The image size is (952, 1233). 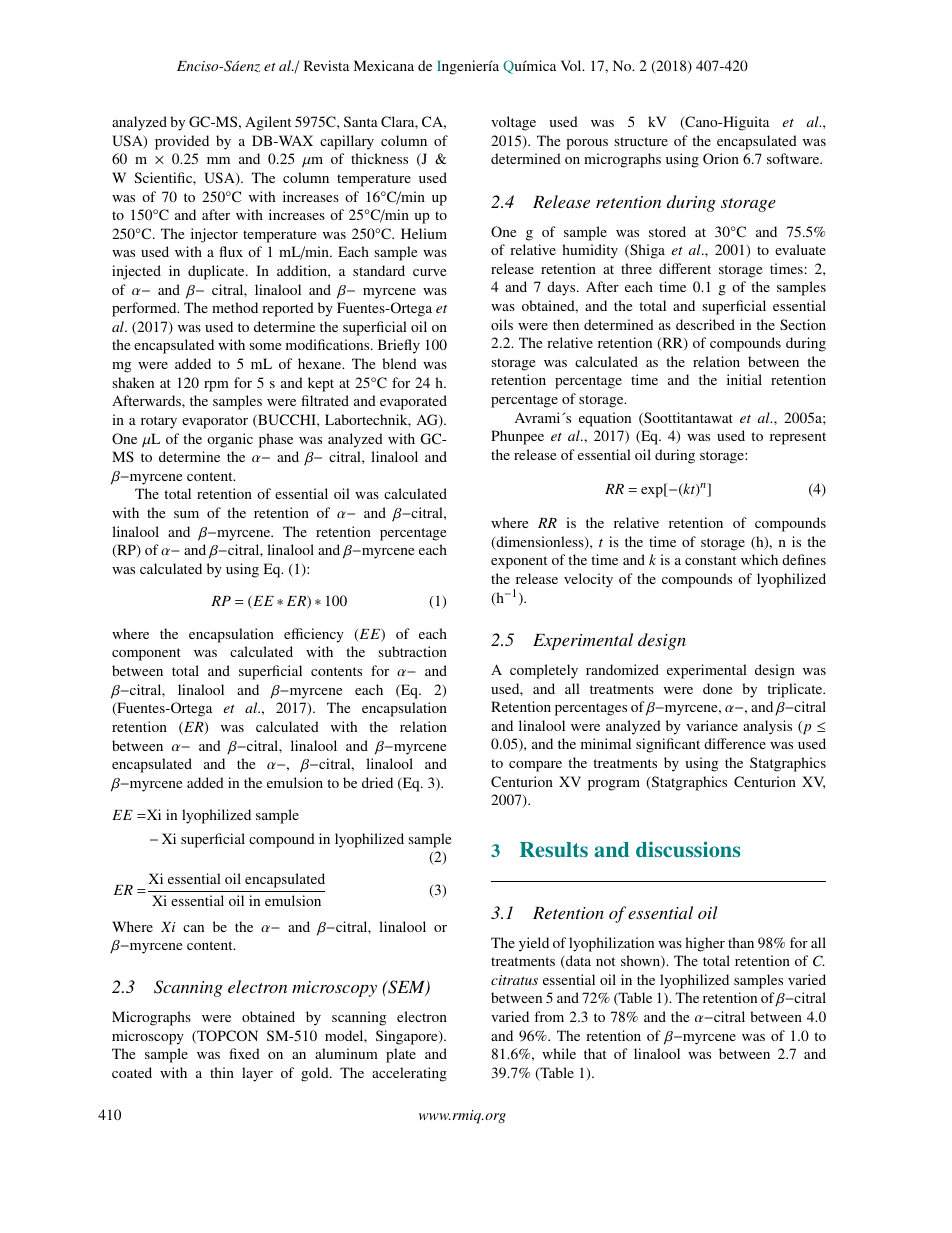 What do you see at coordinates (268, 123) in the image?
I see `Agilent` at bounding box center [268, 123].
